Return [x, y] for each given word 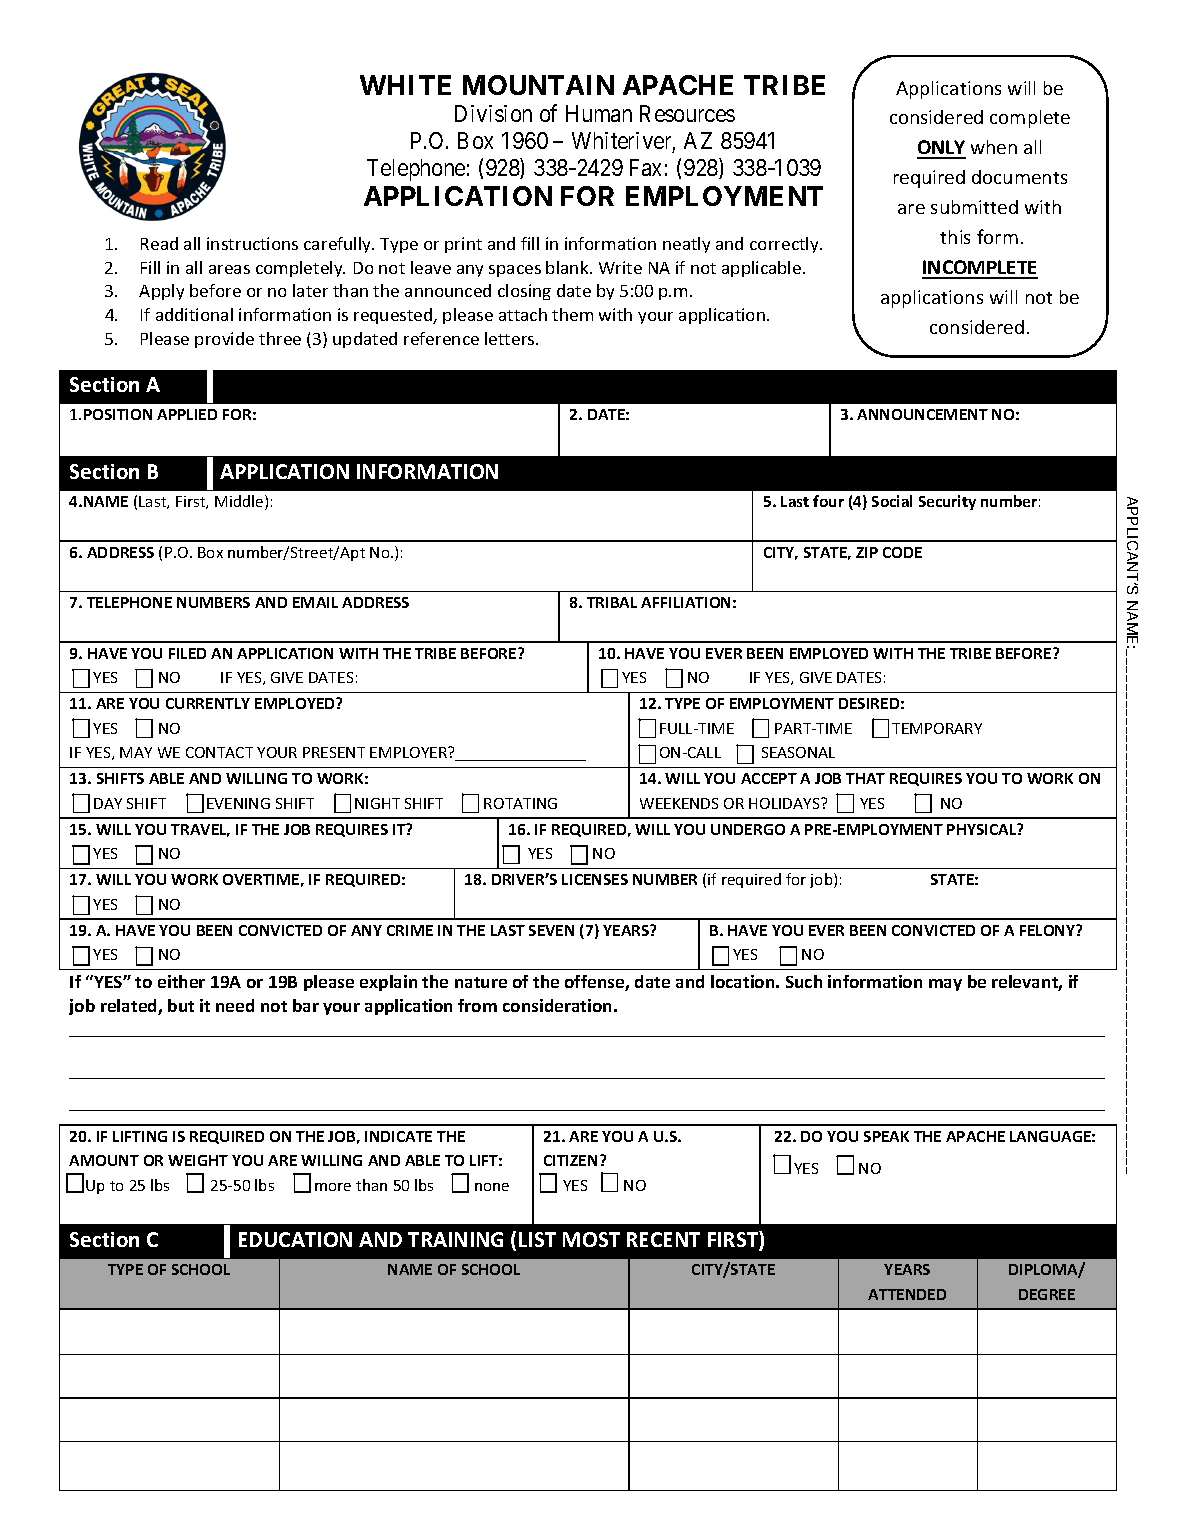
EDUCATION [295, 1239]
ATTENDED [907, 1294]
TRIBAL [612, 602]
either [181, 981]
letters [511, 338]
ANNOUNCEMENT [922, 414]
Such [804, 981]
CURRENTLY [208, 703]
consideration [557, 1005]
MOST [591, 1239]
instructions [252, 243]
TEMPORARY [937, 728]
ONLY [941, 149]
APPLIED [187, 414]
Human [599, 113]
